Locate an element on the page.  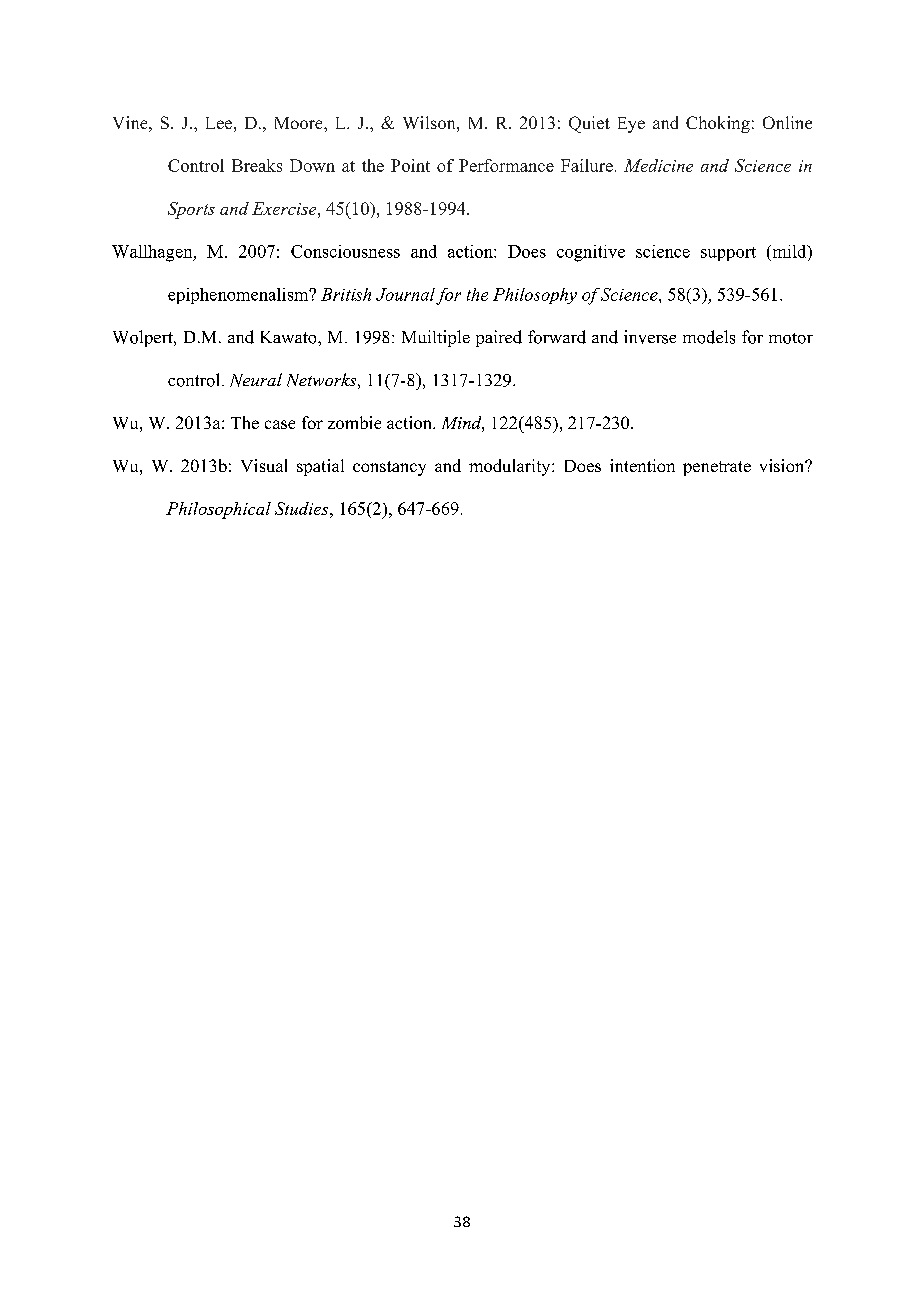
British is located at coordinates (346, 294).
